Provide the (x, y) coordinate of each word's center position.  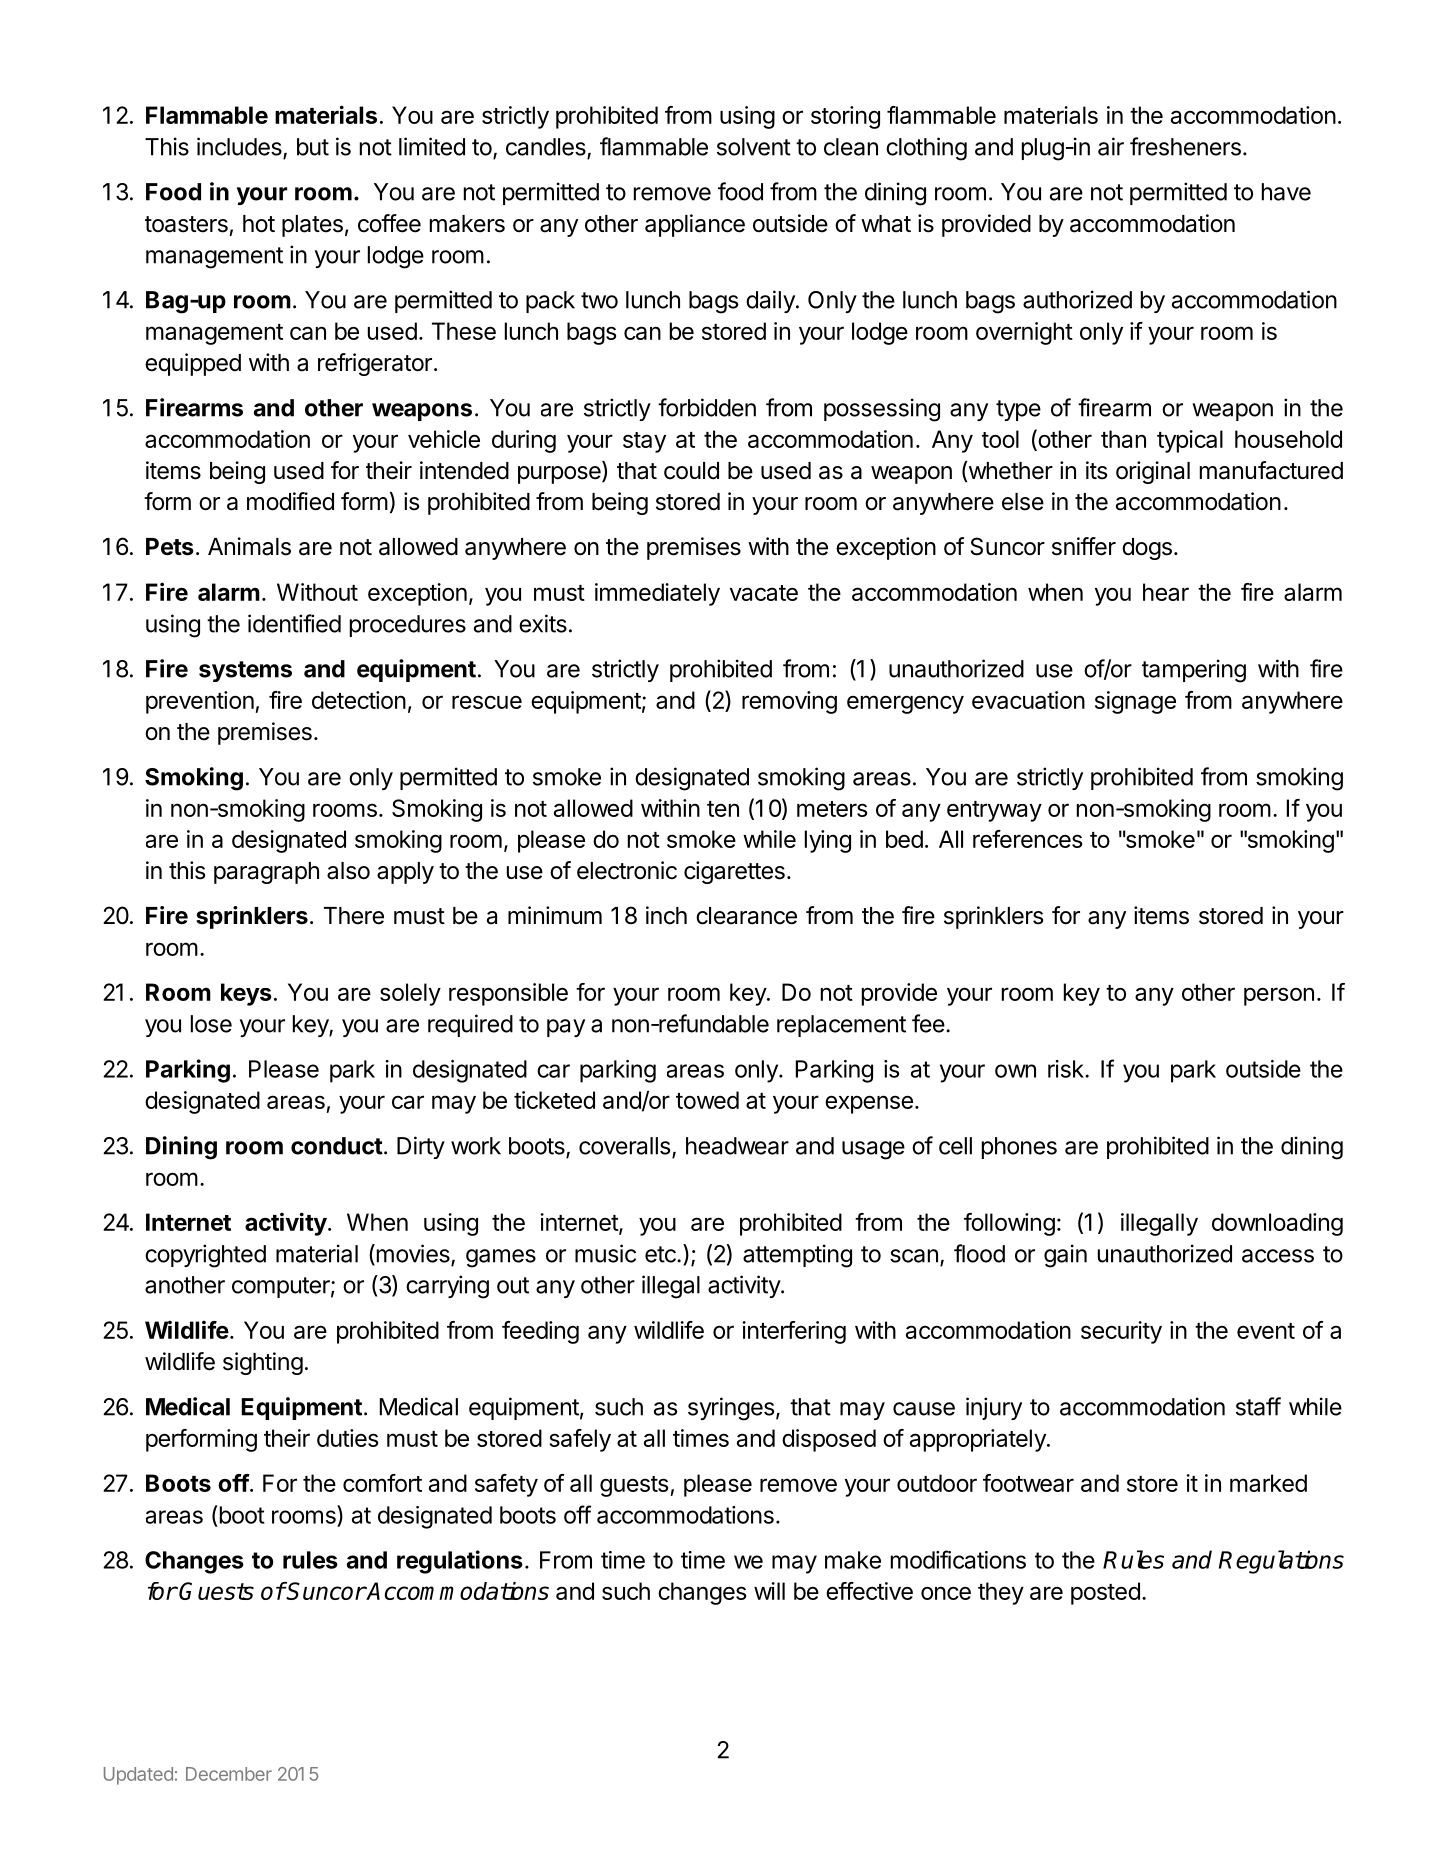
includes (240, 147)
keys (246, 994)
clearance (746, 916)
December (229, 1774)
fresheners (1185, 146)
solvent (754, 147)
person (1279, 996)
